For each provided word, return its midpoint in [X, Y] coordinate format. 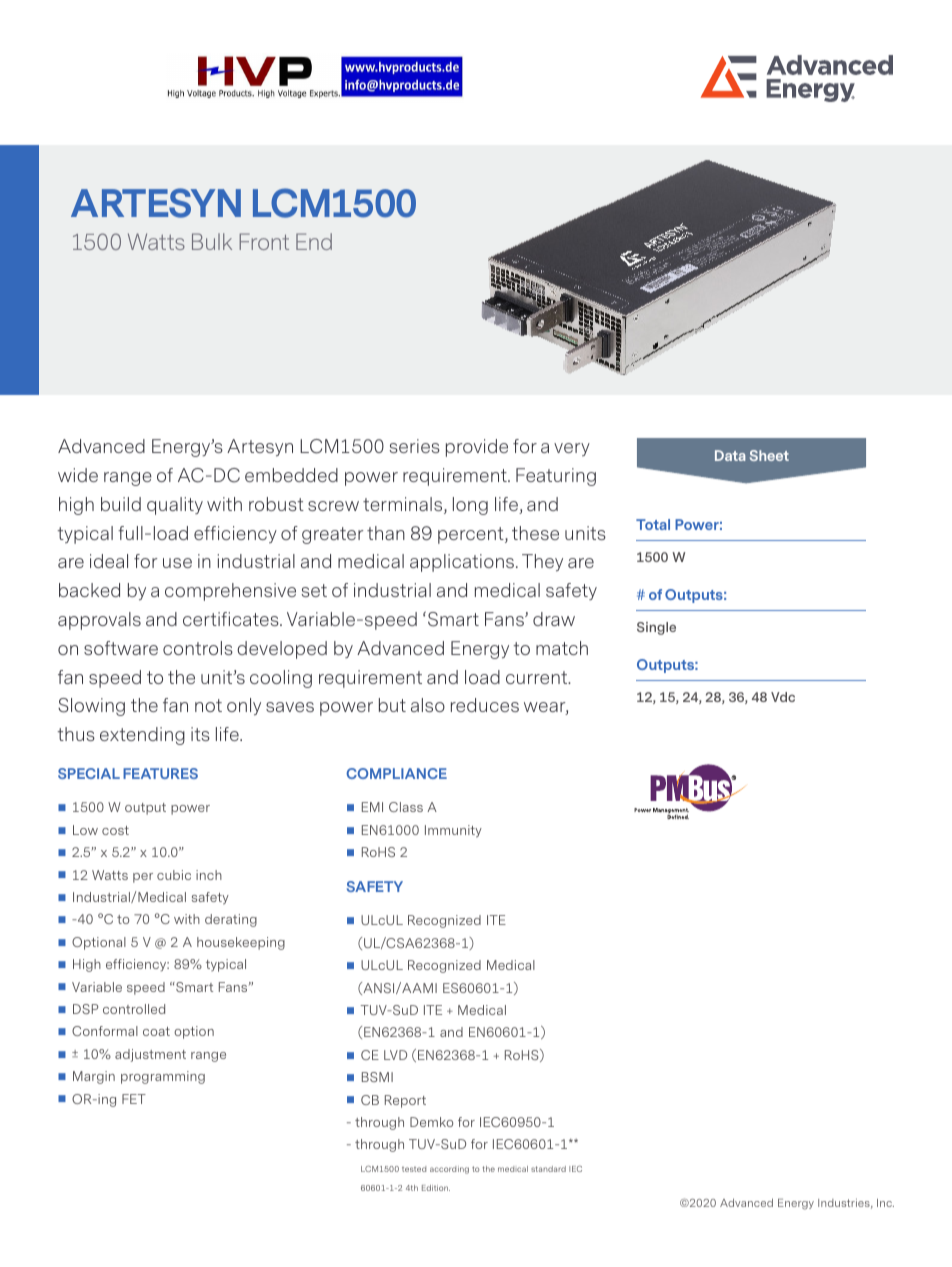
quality [175, 506]
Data [730, 455]
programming [163, 1077]
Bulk [212, 241]
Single [656, 628]
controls [198, 648]
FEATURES [160, 773]
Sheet [769, 455]
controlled [134, 1009]
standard [548, 1169]
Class [406, 807]
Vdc [783, 697]
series [414, 446]
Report [405, 1101]
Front [264, 241]
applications [463, 563]
